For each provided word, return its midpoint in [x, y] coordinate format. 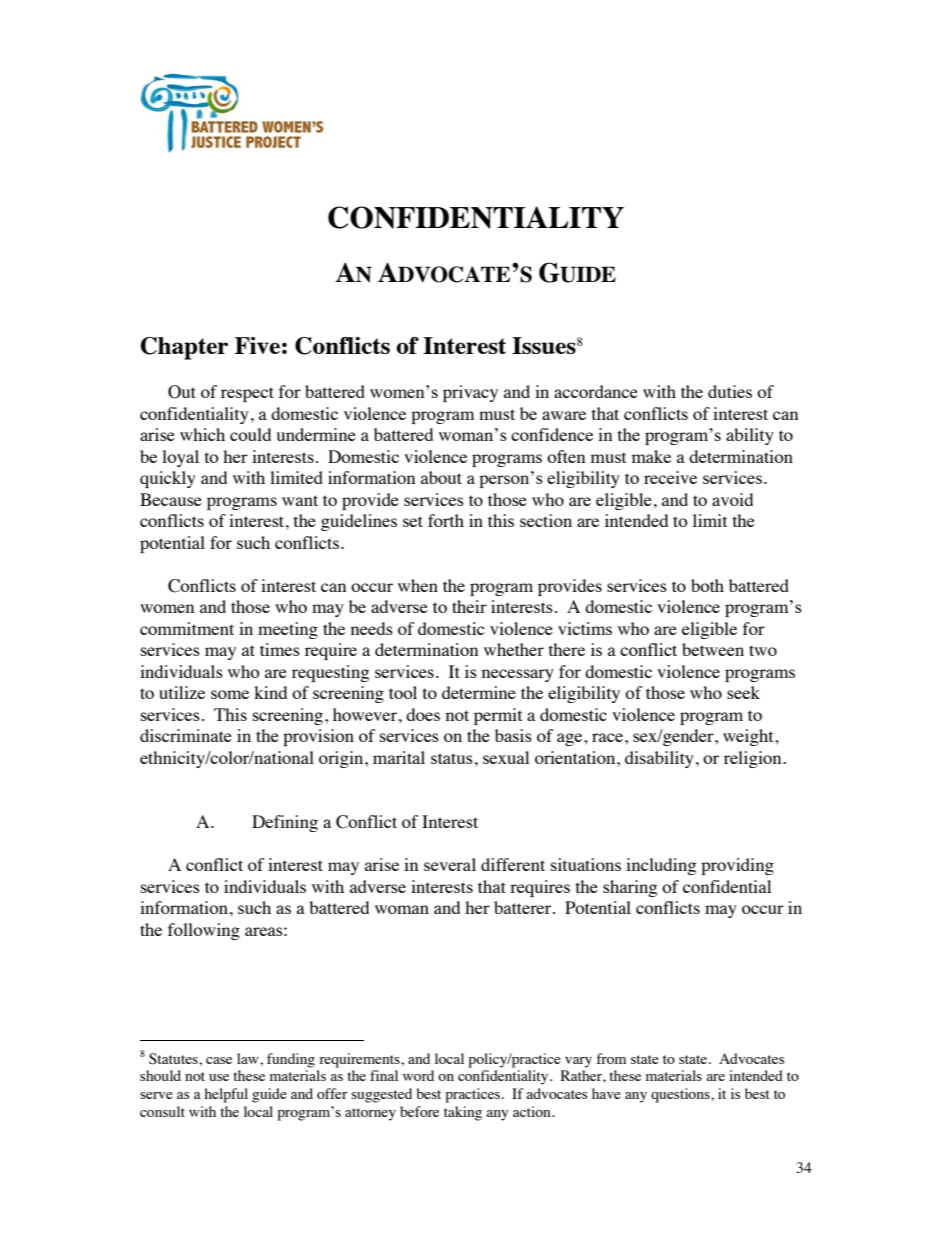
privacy [470, 393]
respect [247, 394]
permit [498, 716]
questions [681, 1095]
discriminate [186, 735]
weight [749, 737]
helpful [226, 1095]
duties [730, 391]
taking [463, 1113]
